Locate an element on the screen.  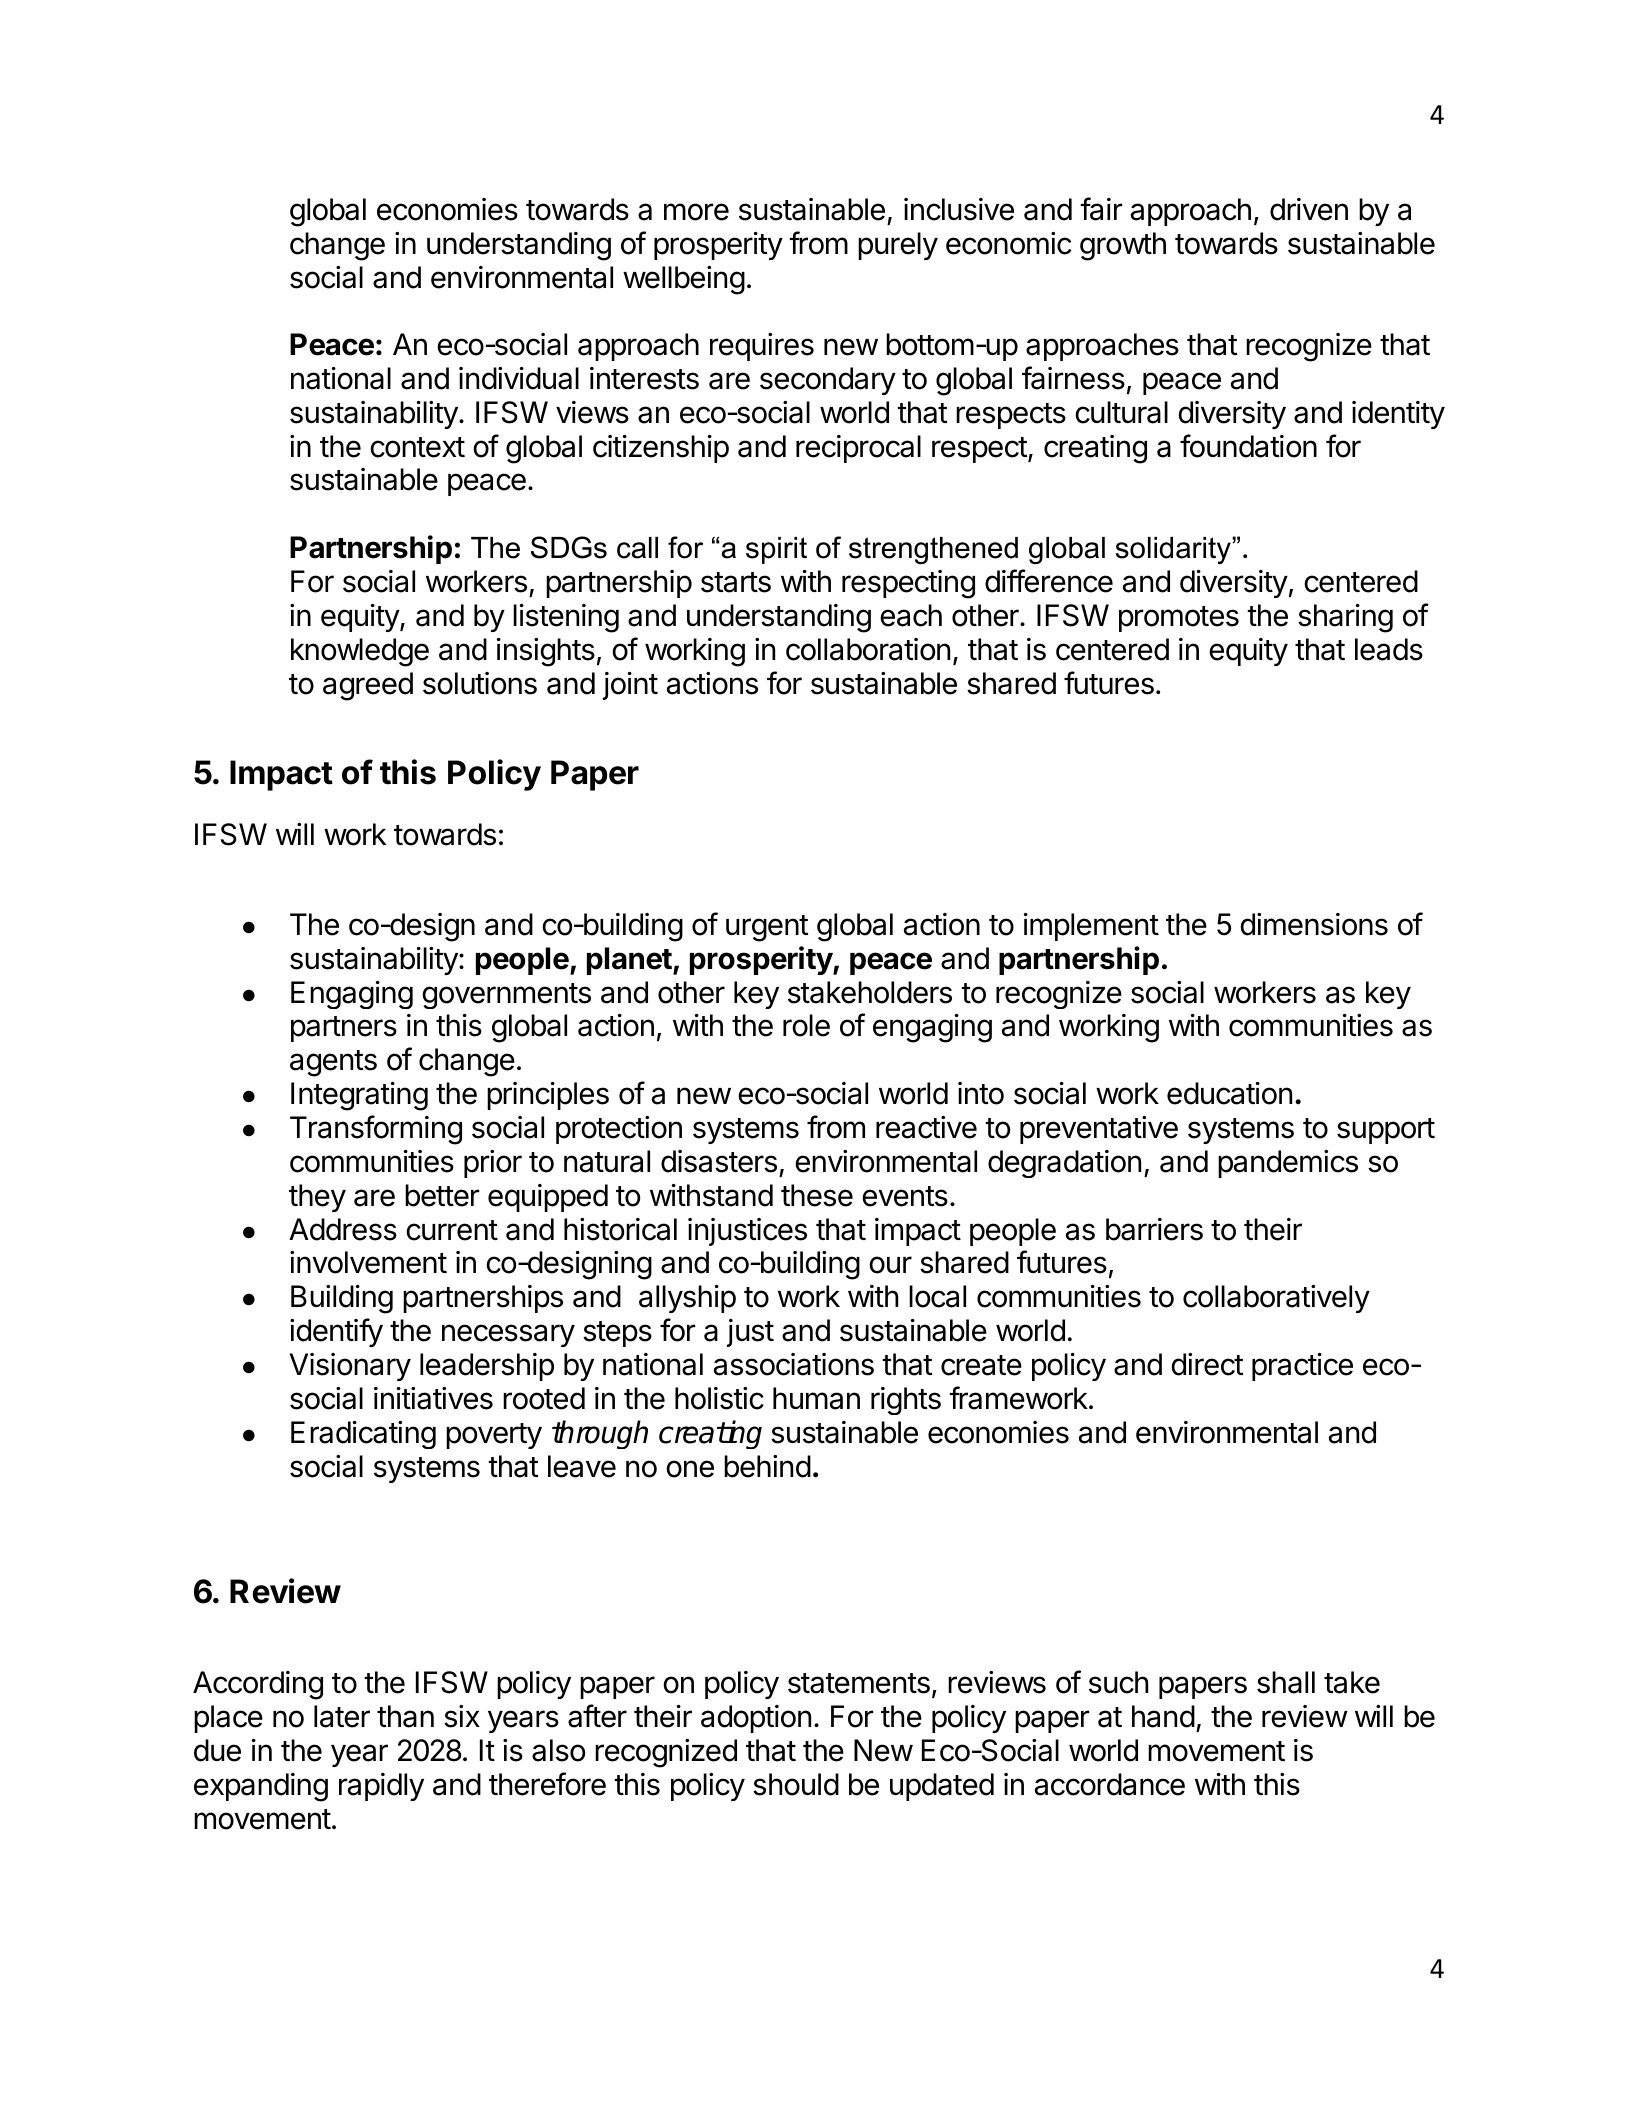
shall is located at coordinates (1286, 1682).
